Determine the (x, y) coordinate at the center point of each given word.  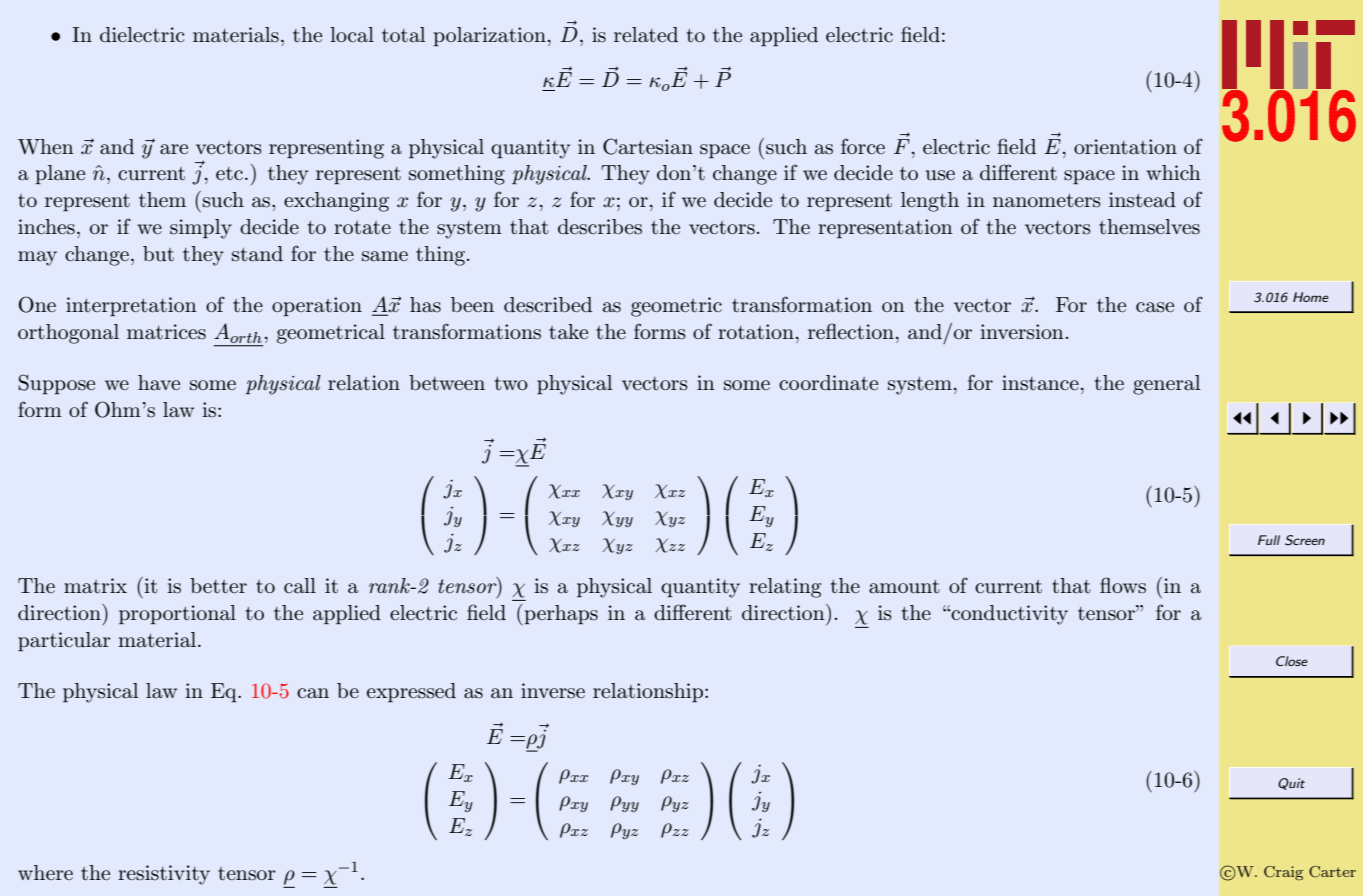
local (352, 35)
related (646, 35)
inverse (553, 691)
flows (1123, 585)
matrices (166, 332)
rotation (756, 332)
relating (785, 588)
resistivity (164, 875)
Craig (1283, 873)
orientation (1125, 147)
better (218, 586)
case (1155, 307)
